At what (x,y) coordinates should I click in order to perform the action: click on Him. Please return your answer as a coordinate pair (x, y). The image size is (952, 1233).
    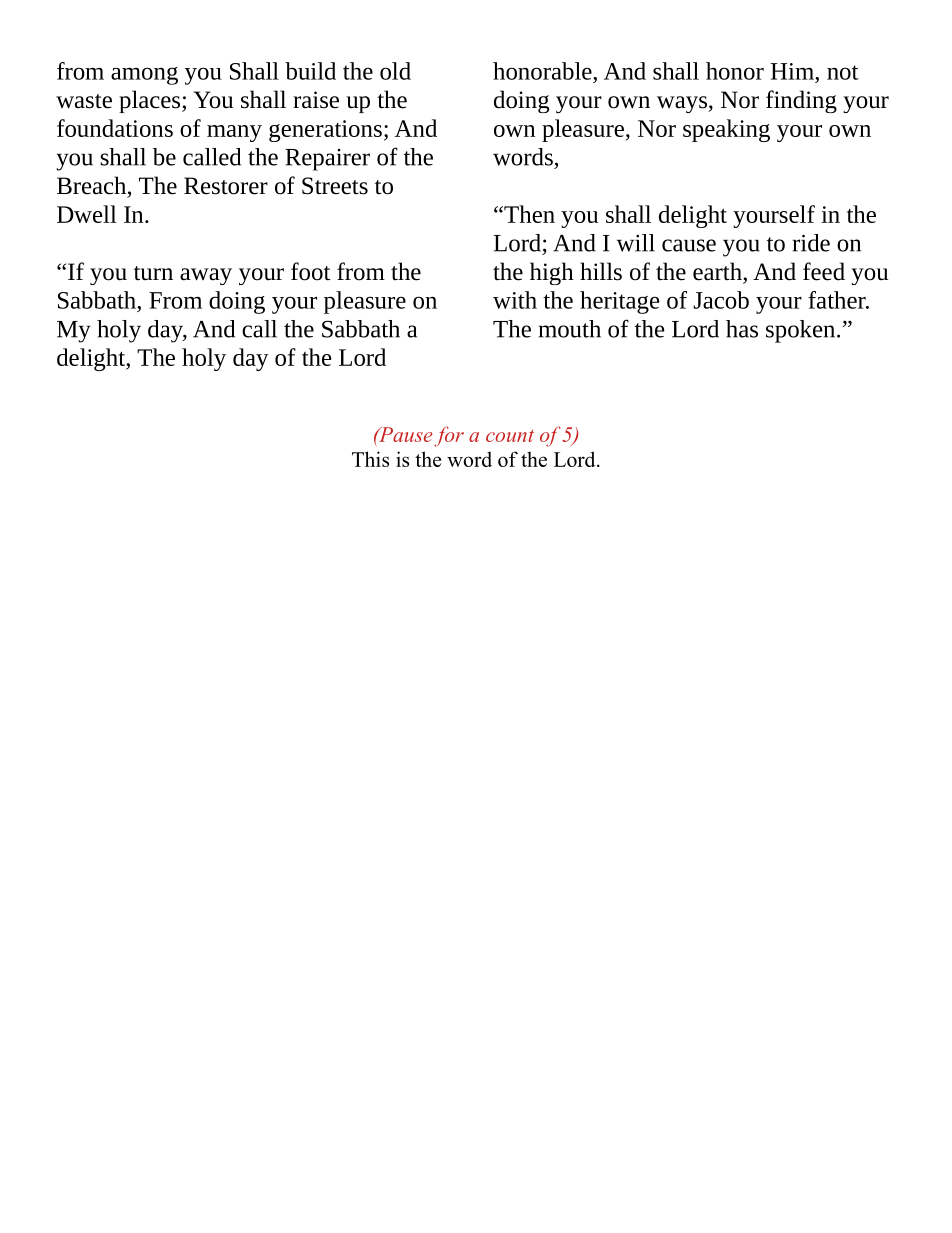
    Looking at the image, I should click on (793, 71).
